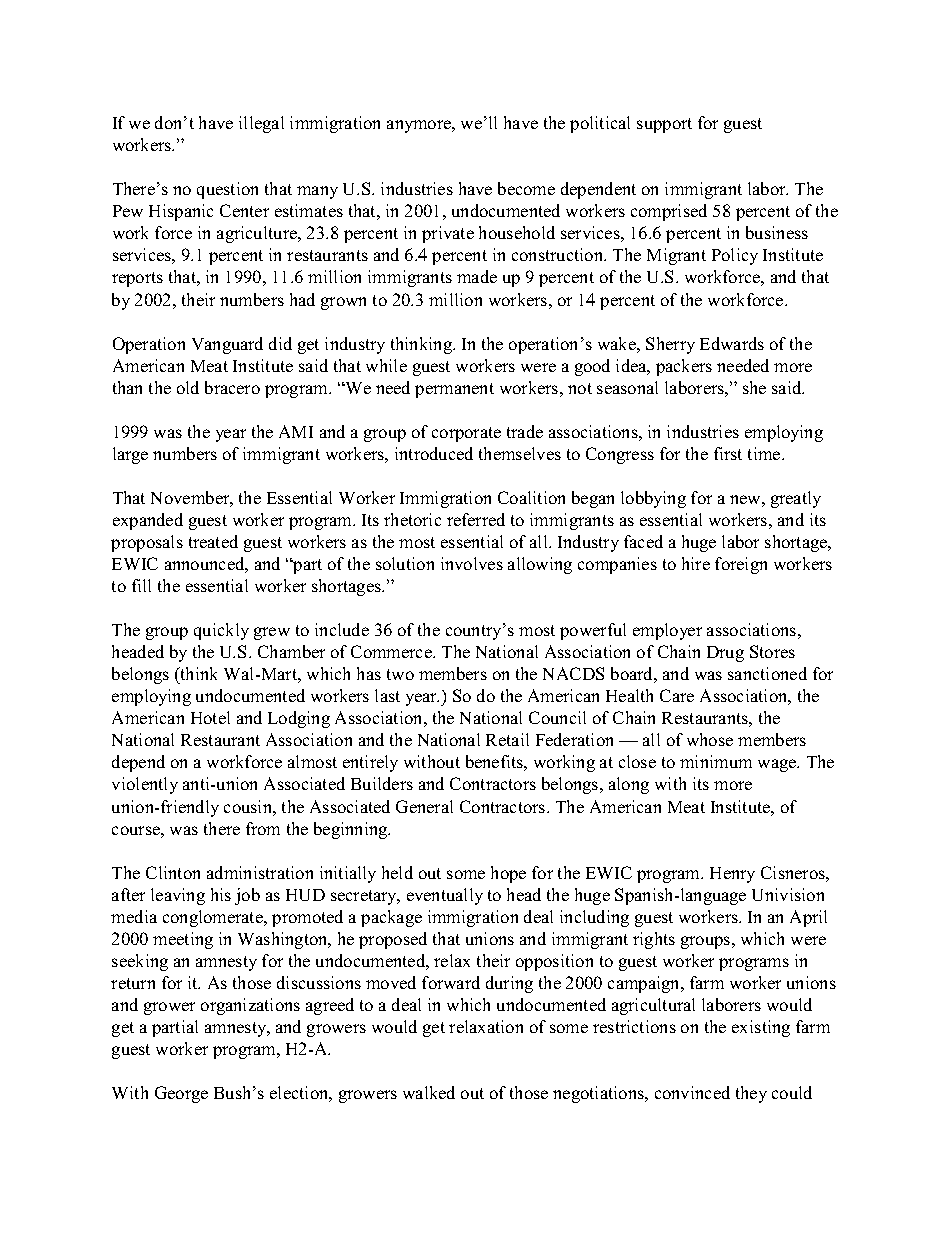 The width and height of the screenshot is (952, 1233). What do you see at coordinates (684, 367) in the screenshot?
I see `packers` at bounding box center [684, 367].
